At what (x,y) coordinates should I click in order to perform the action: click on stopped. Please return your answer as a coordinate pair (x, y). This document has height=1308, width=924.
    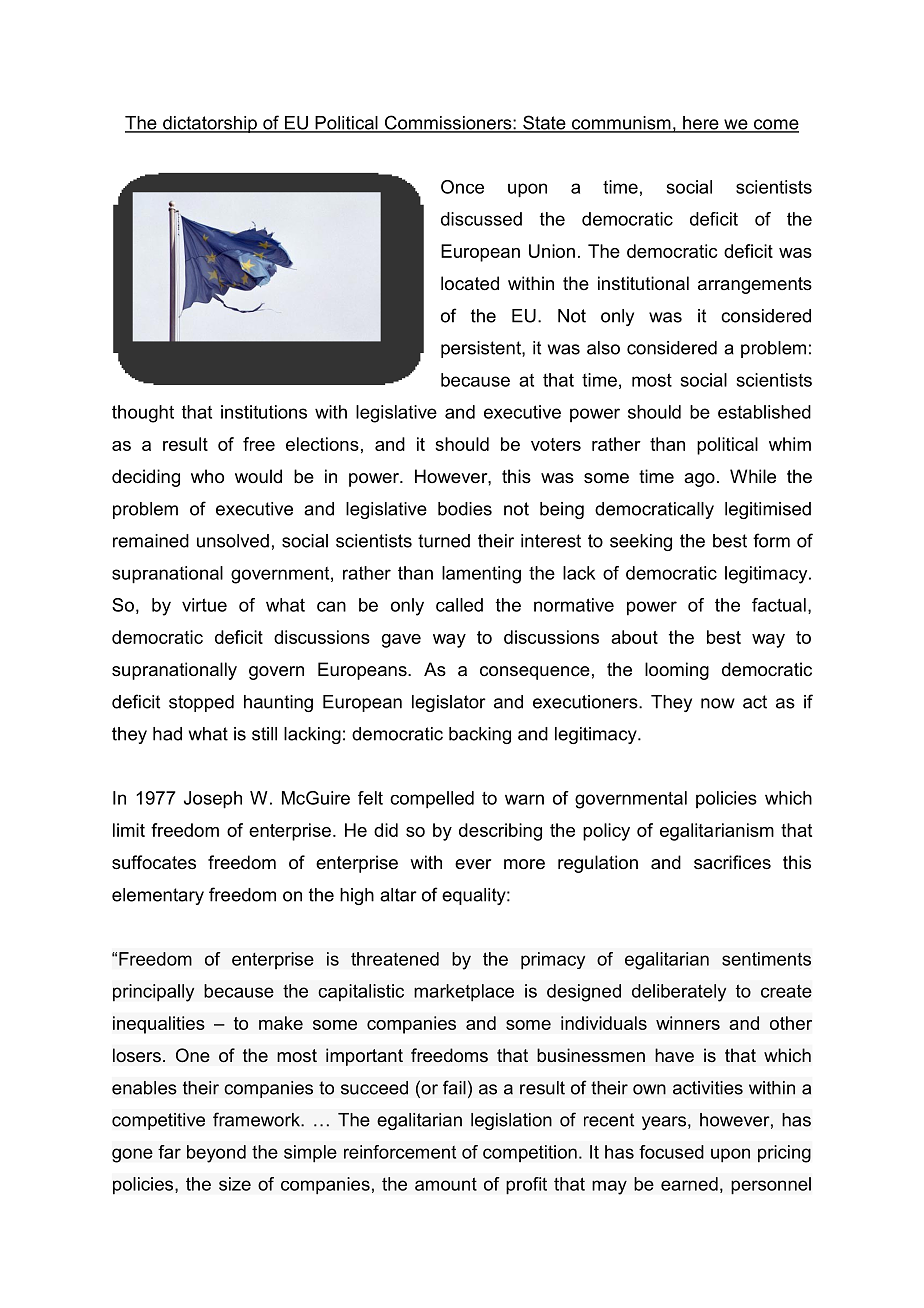
    Looking at the image, I should click on (201, 703).
